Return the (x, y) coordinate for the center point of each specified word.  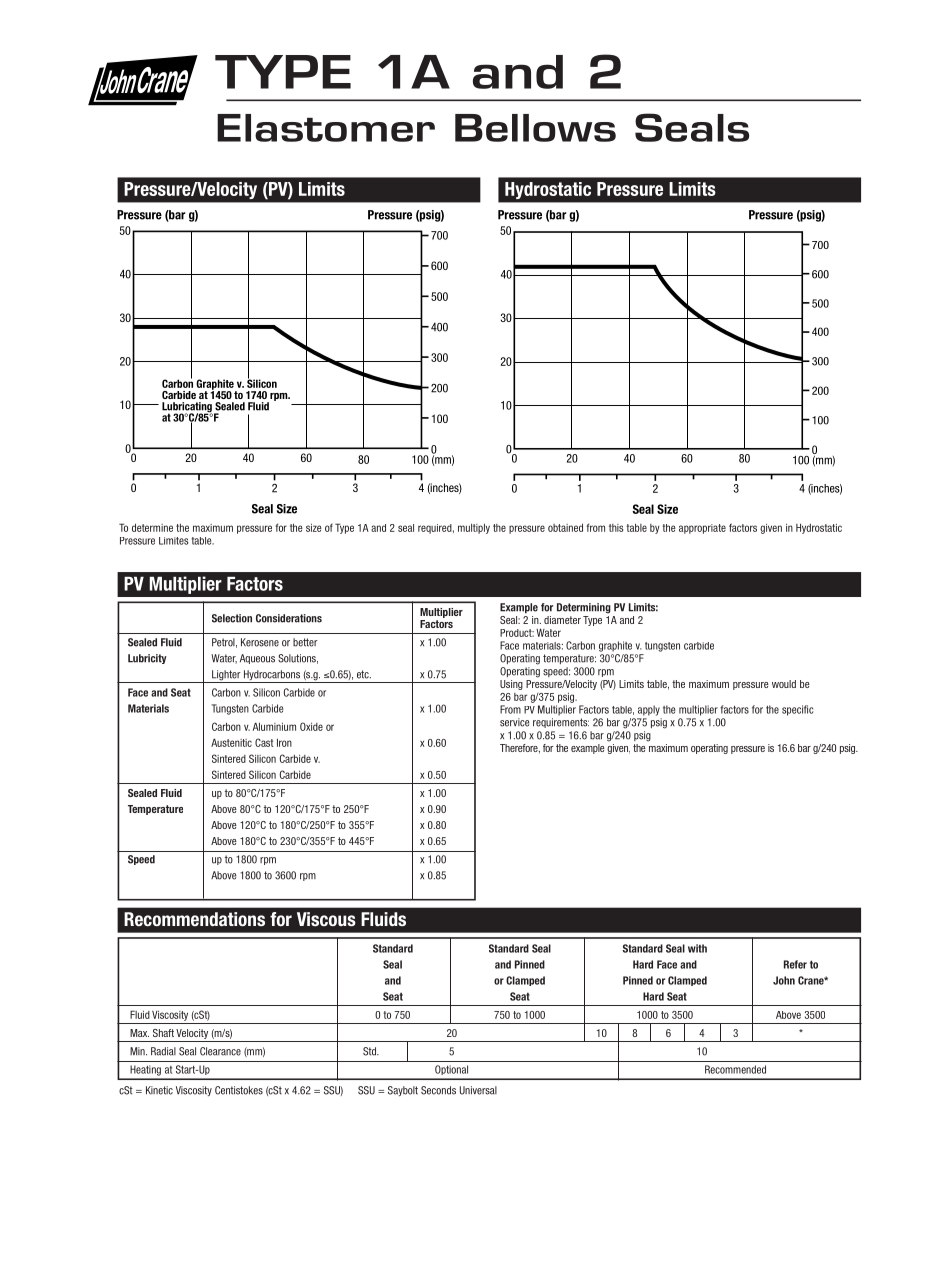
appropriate (702, 529)
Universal (478, 1090)
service (514, 722)
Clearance (220, 1051)
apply (649, 710)
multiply (474, 529)
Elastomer (326, 128)
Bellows (535, 128)
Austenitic (231, 742)
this (616, 528)
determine (152, 528)
